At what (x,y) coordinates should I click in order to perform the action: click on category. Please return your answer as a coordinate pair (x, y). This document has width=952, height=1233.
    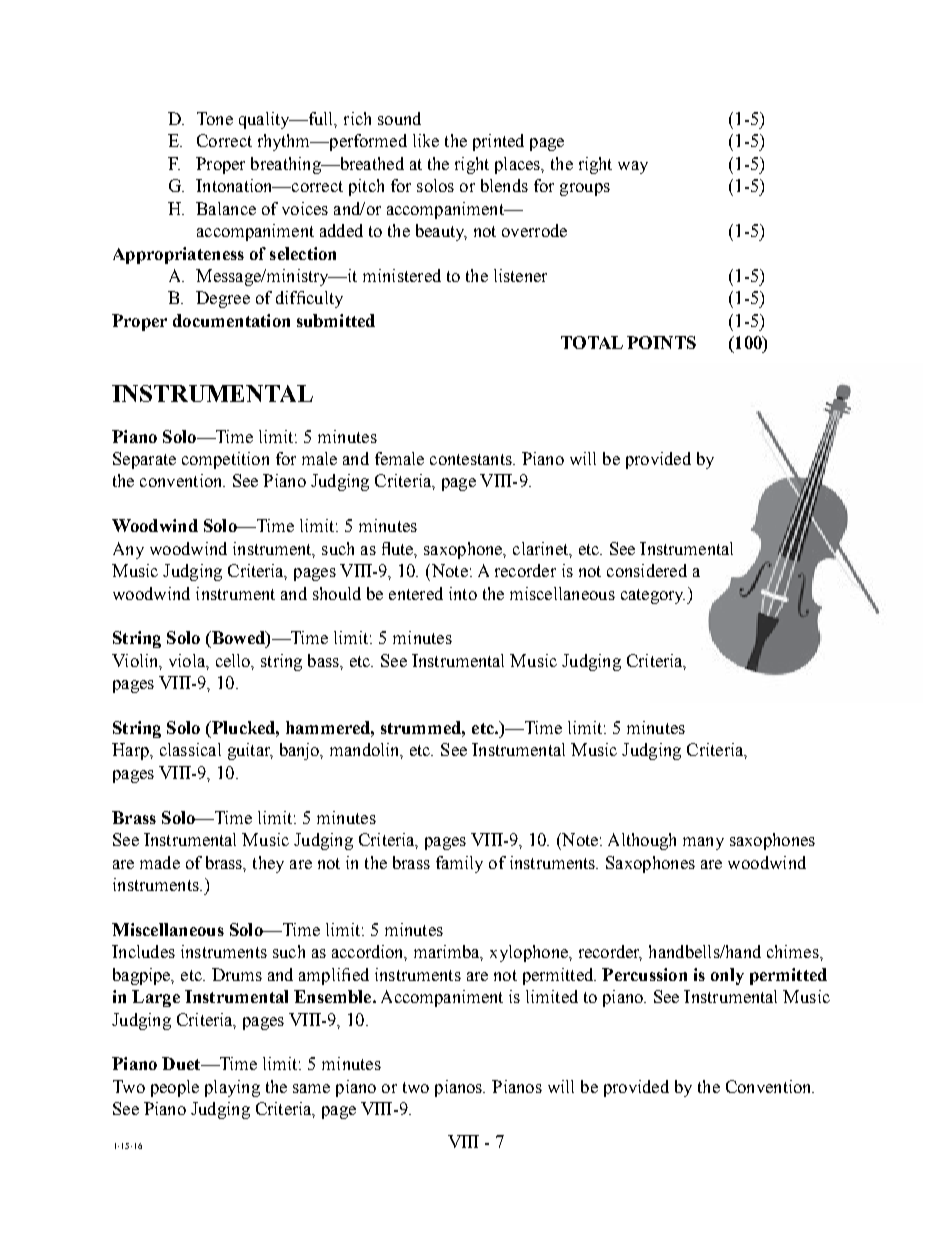
    Looking at the image, I should click on (653, 596).
